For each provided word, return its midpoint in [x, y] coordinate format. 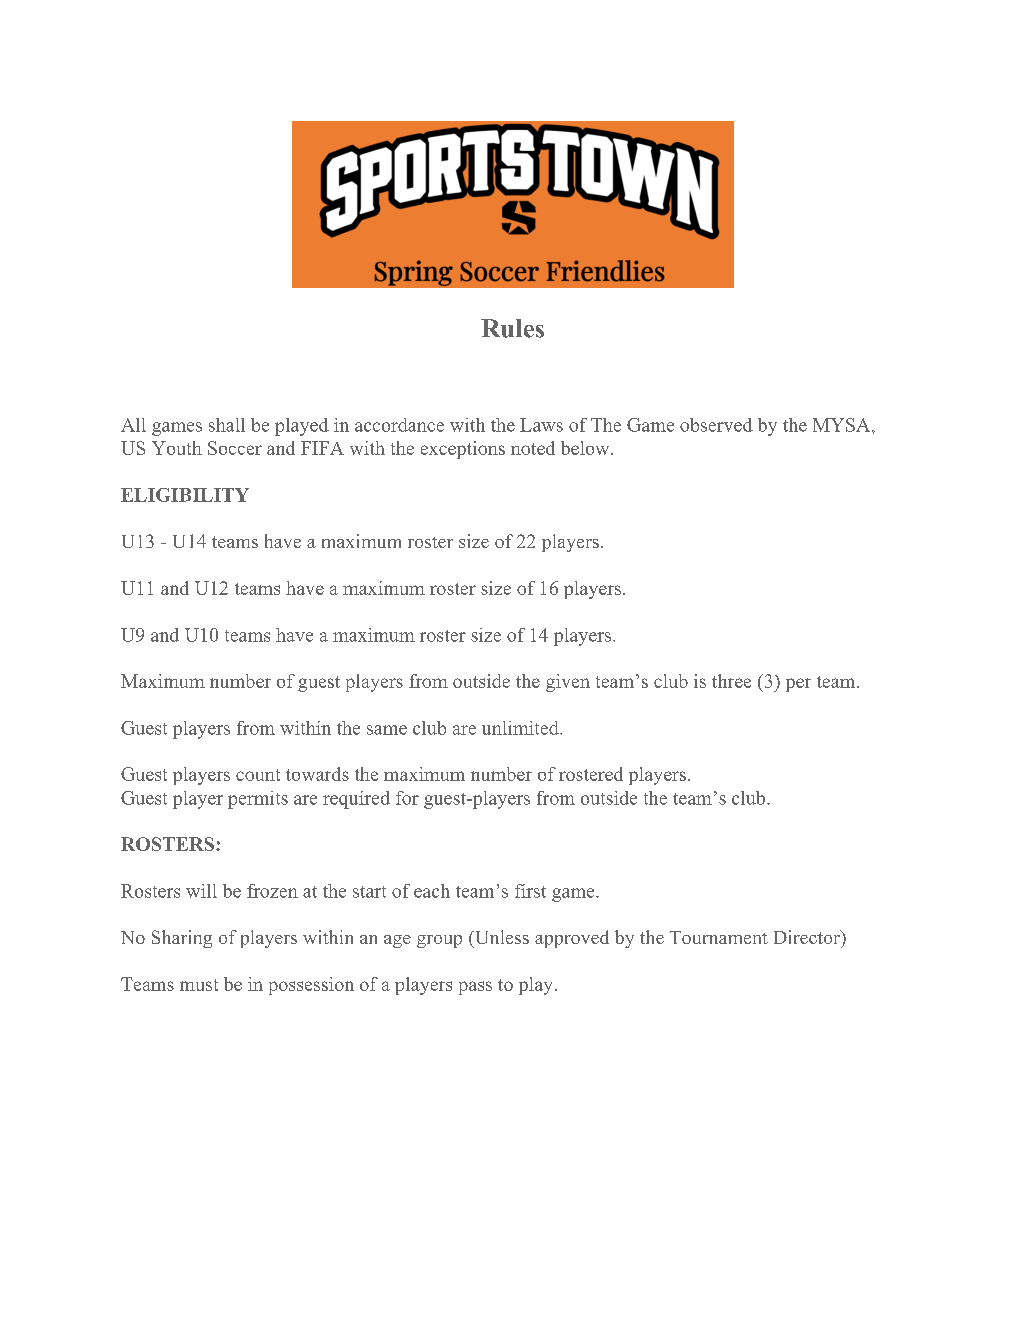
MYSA [843, 425]
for [407, 798]
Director [808, 937]
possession [311, 986]
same [387, 730]
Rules [512, 328]
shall [227, 425]
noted [533, 448]
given [568, 683]
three [731, 681]
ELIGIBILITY [185, 495]
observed [716, 425]
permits [258, 800]
